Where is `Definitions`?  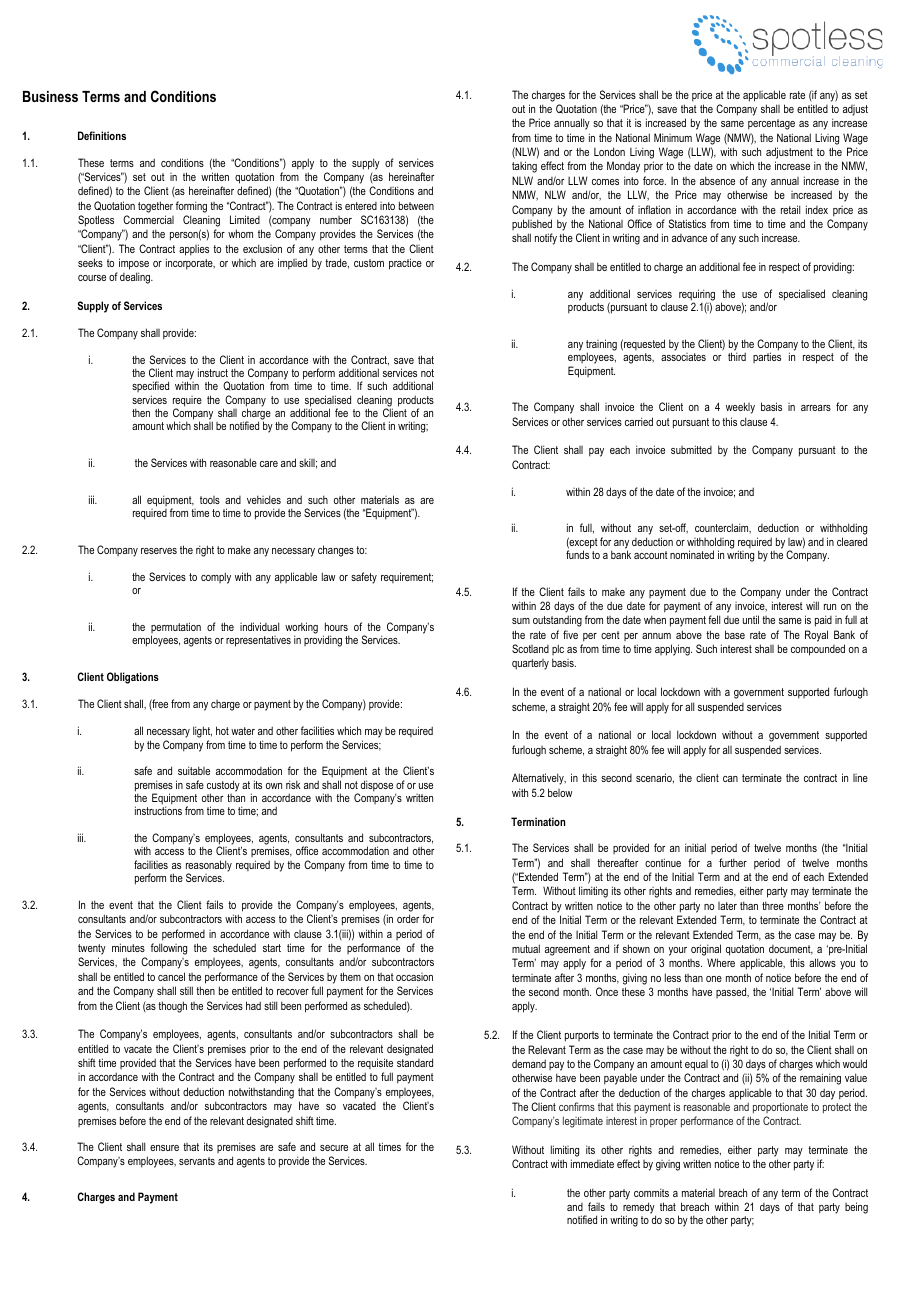 Definitions is located at coordinates (102, 135).
